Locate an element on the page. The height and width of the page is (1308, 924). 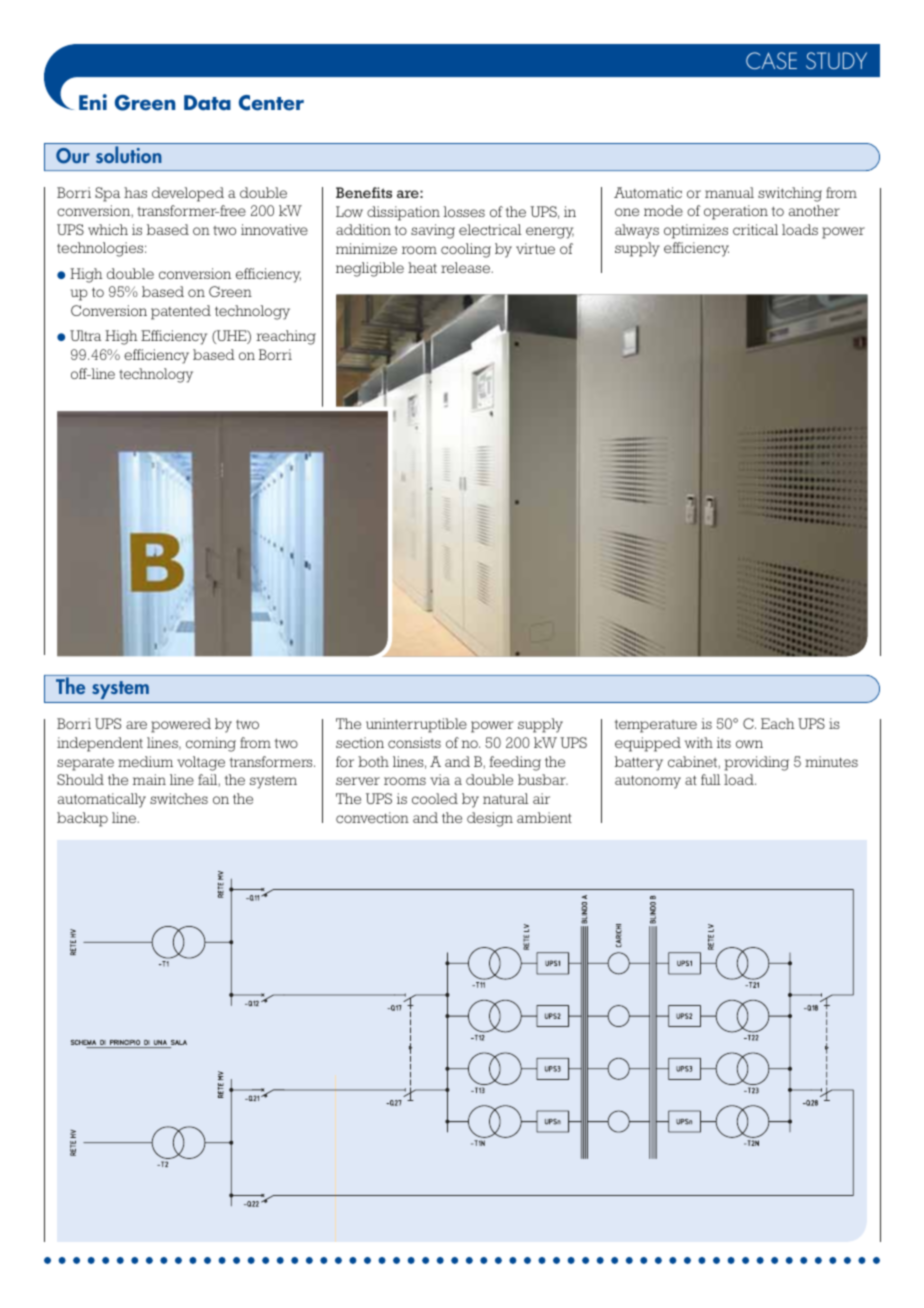
CASE is located at coordinates (771, 60).
